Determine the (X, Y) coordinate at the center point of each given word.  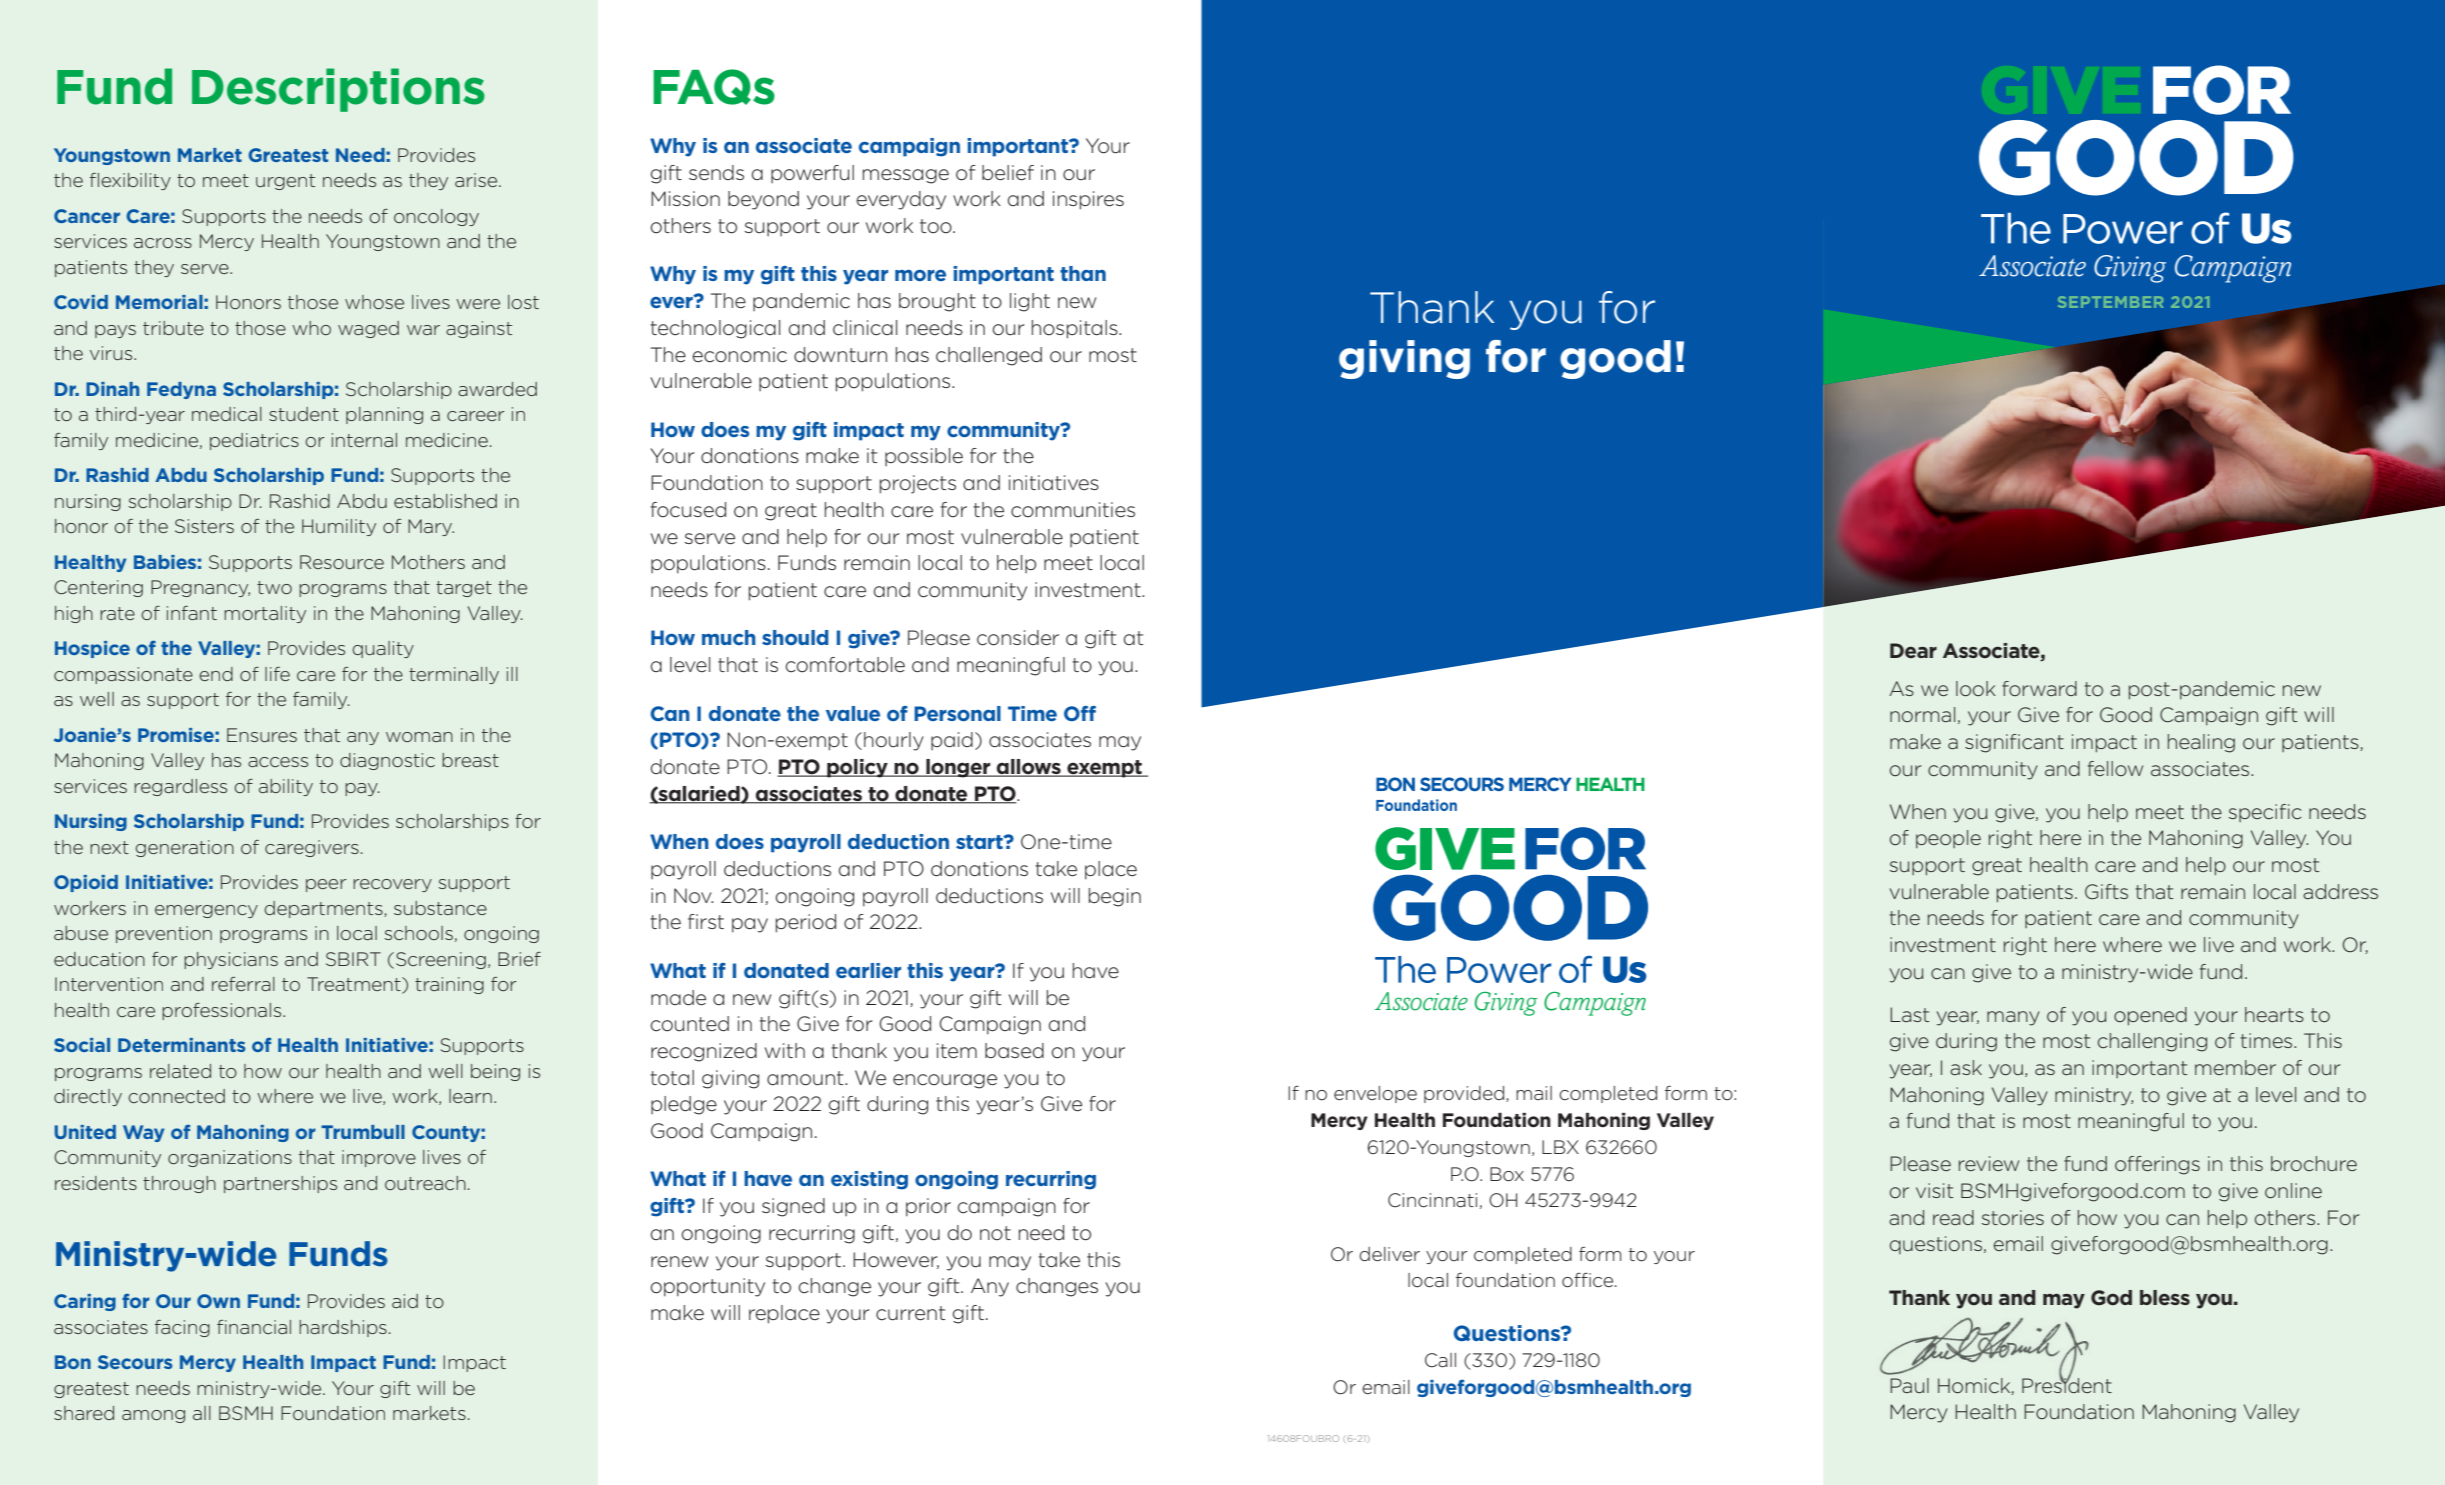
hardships (343, 1328)
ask (1966, 1067)
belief (1008, 173)
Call (1440, 1360)
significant (2014, 743)
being (495, 1072)
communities (1073, 510)
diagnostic (387, 761)
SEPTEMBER (2110, 302)
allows (1029, 768)
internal (364, 440)
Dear (1913, 650)
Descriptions (338, 90)
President (2067, 1384)
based (1014, 1051)
